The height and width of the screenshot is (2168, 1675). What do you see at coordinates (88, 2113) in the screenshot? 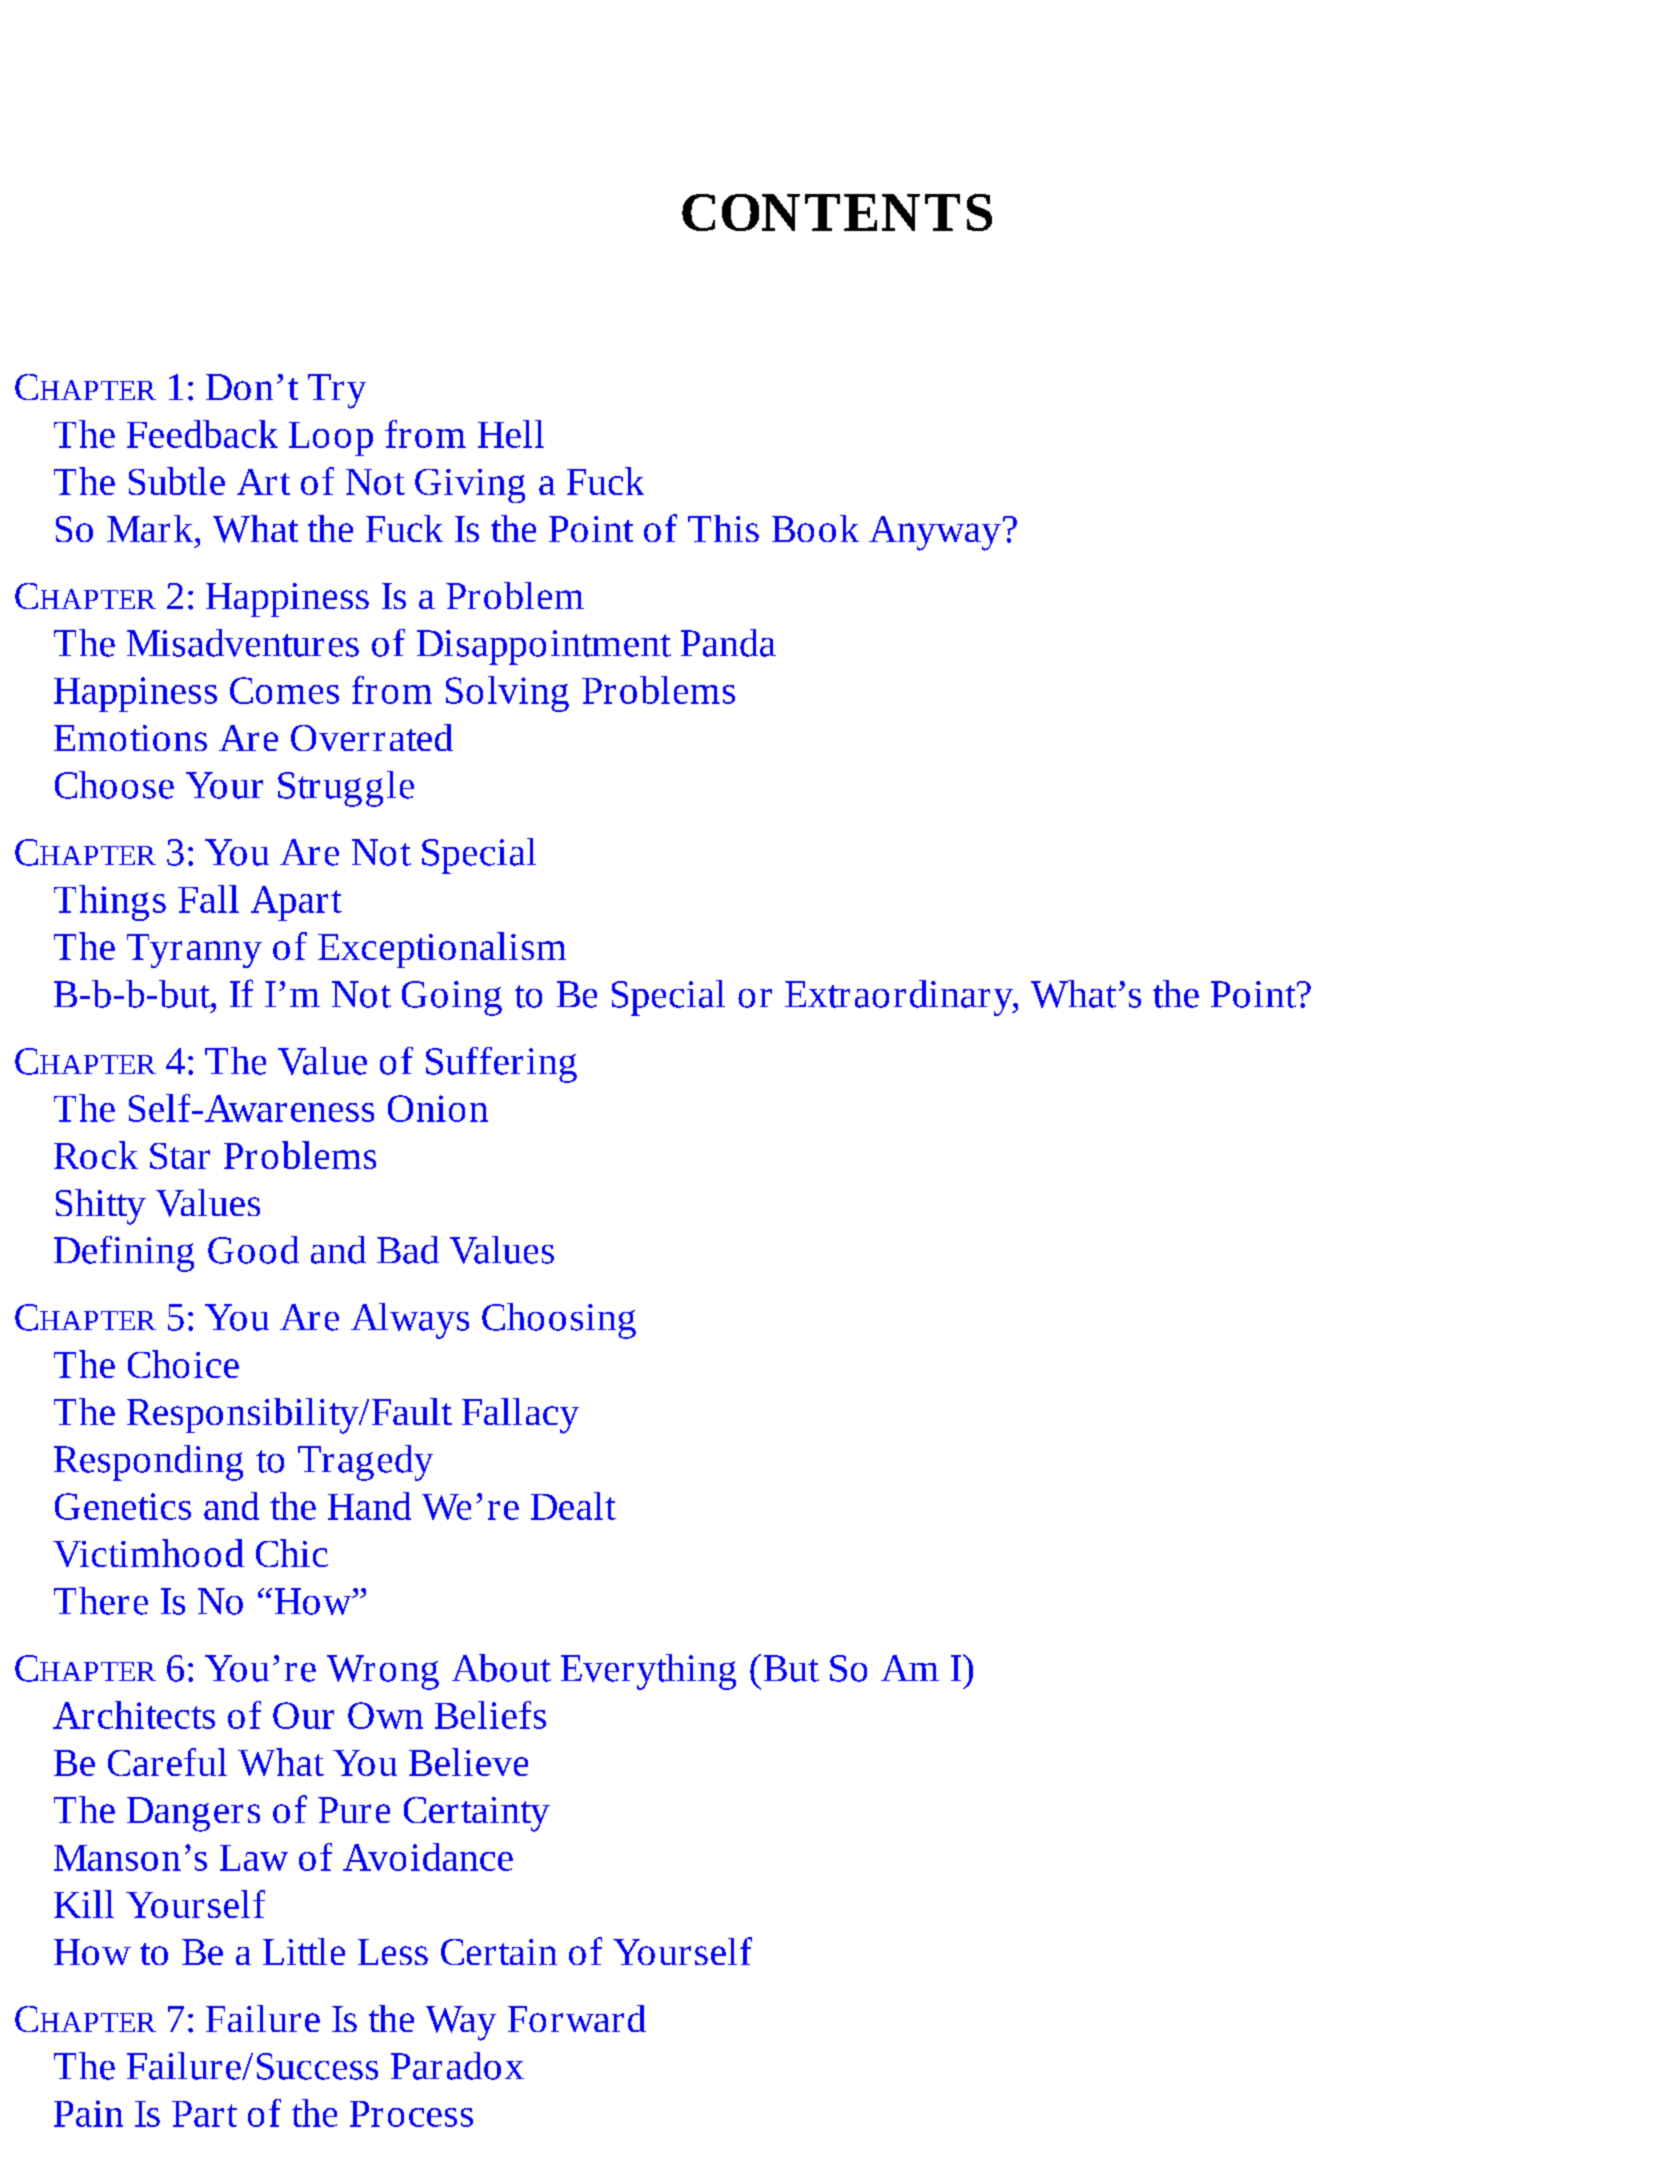
I see `Pain` at bounding box center [88, 2113].
